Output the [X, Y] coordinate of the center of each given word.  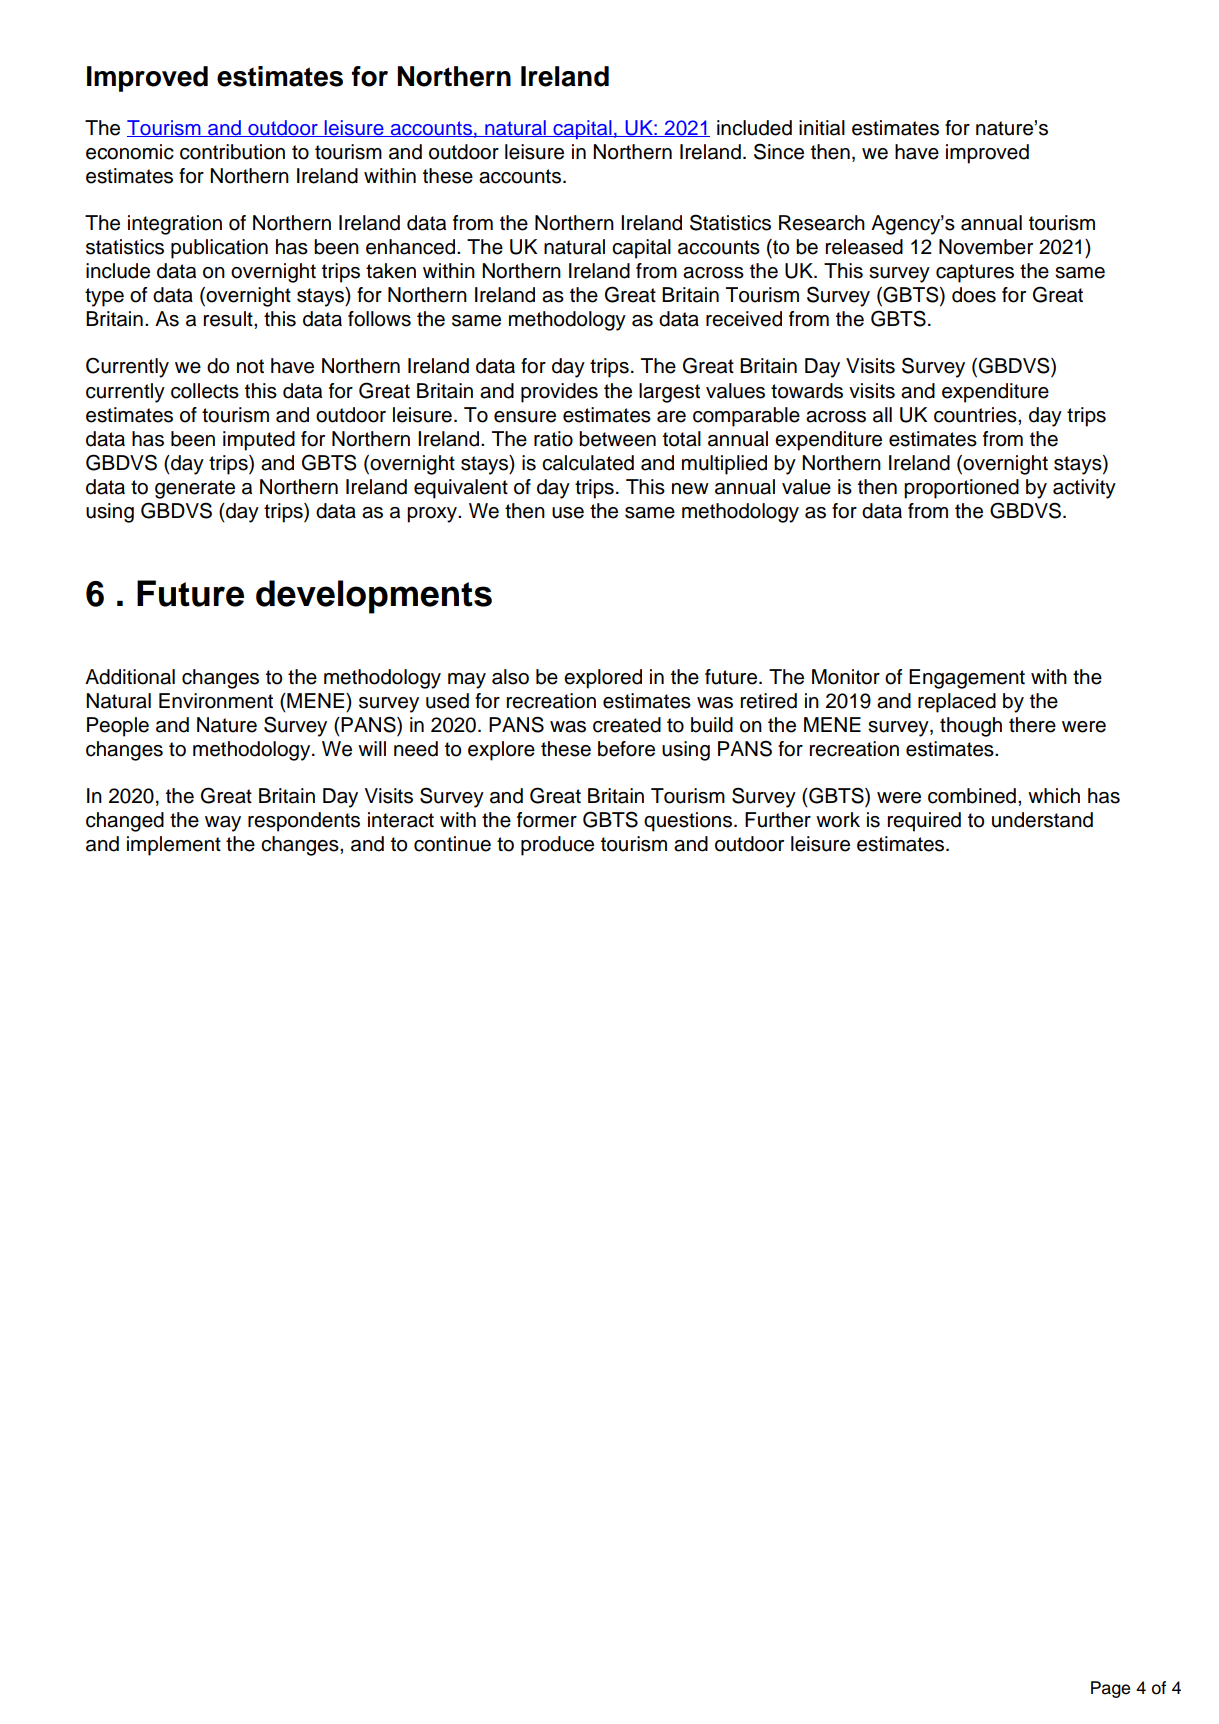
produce [557, 846]
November [986, 247]
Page [1110, 1689]
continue [452, 844]
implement [174, 846]
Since [779, 151]
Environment [216, 701]
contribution [232, 152]
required [924, 822]
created [627, 725]
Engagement [967, 679]
